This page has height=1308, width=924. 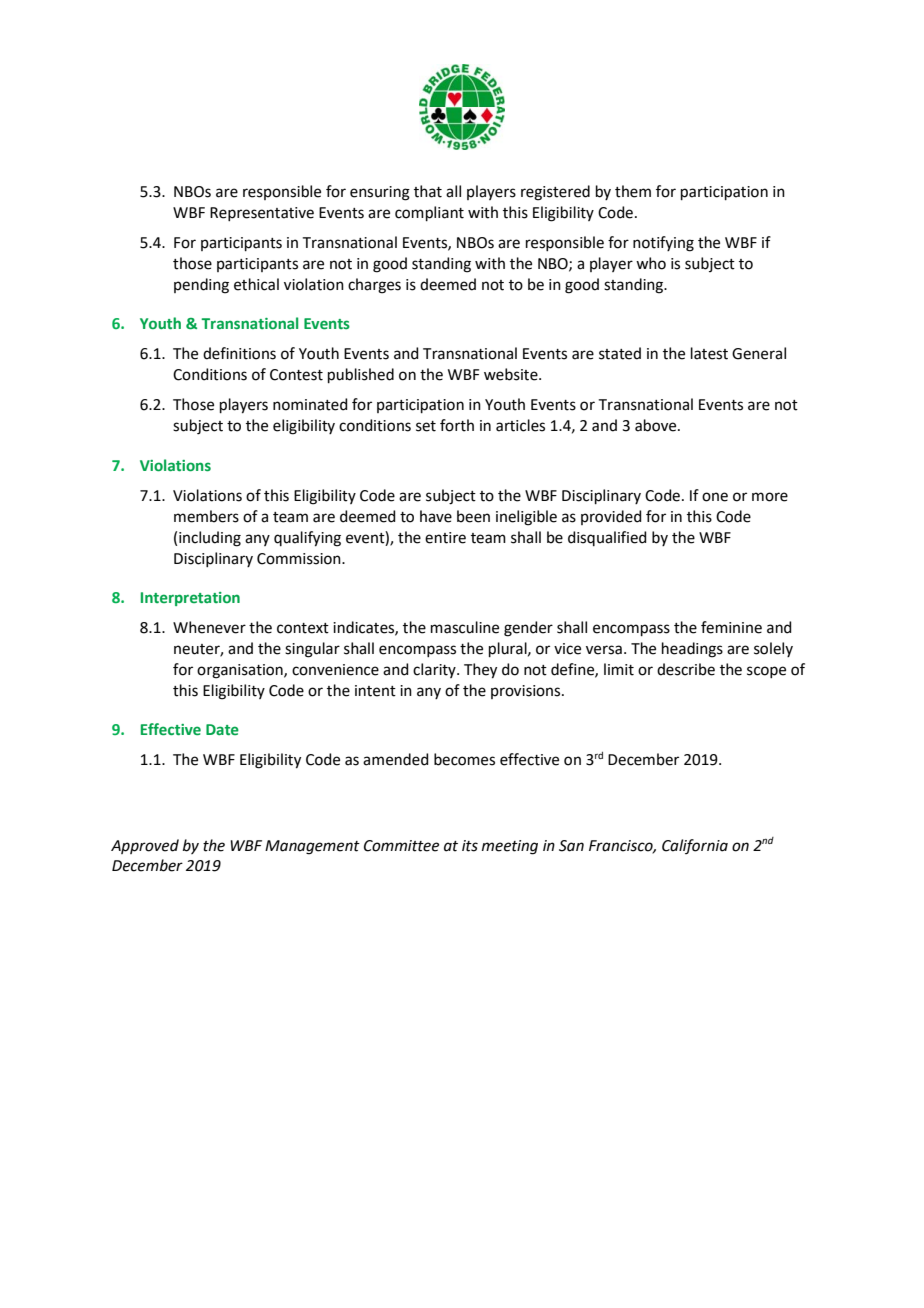 What do you see at coordinates (512, 374) in the page?
I see `website` at bounding box center [512, 374].
